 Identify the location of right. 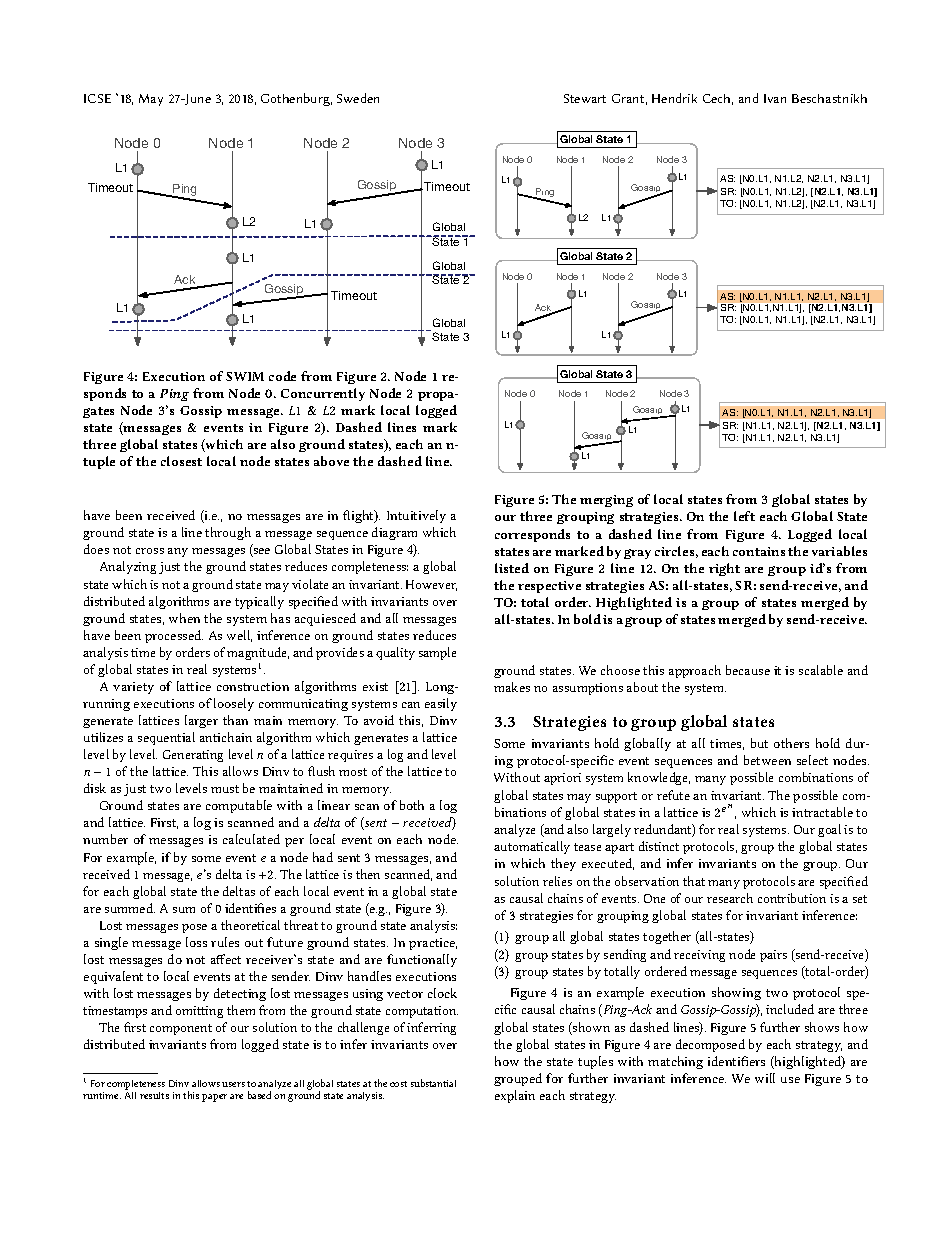
(724, 569).
